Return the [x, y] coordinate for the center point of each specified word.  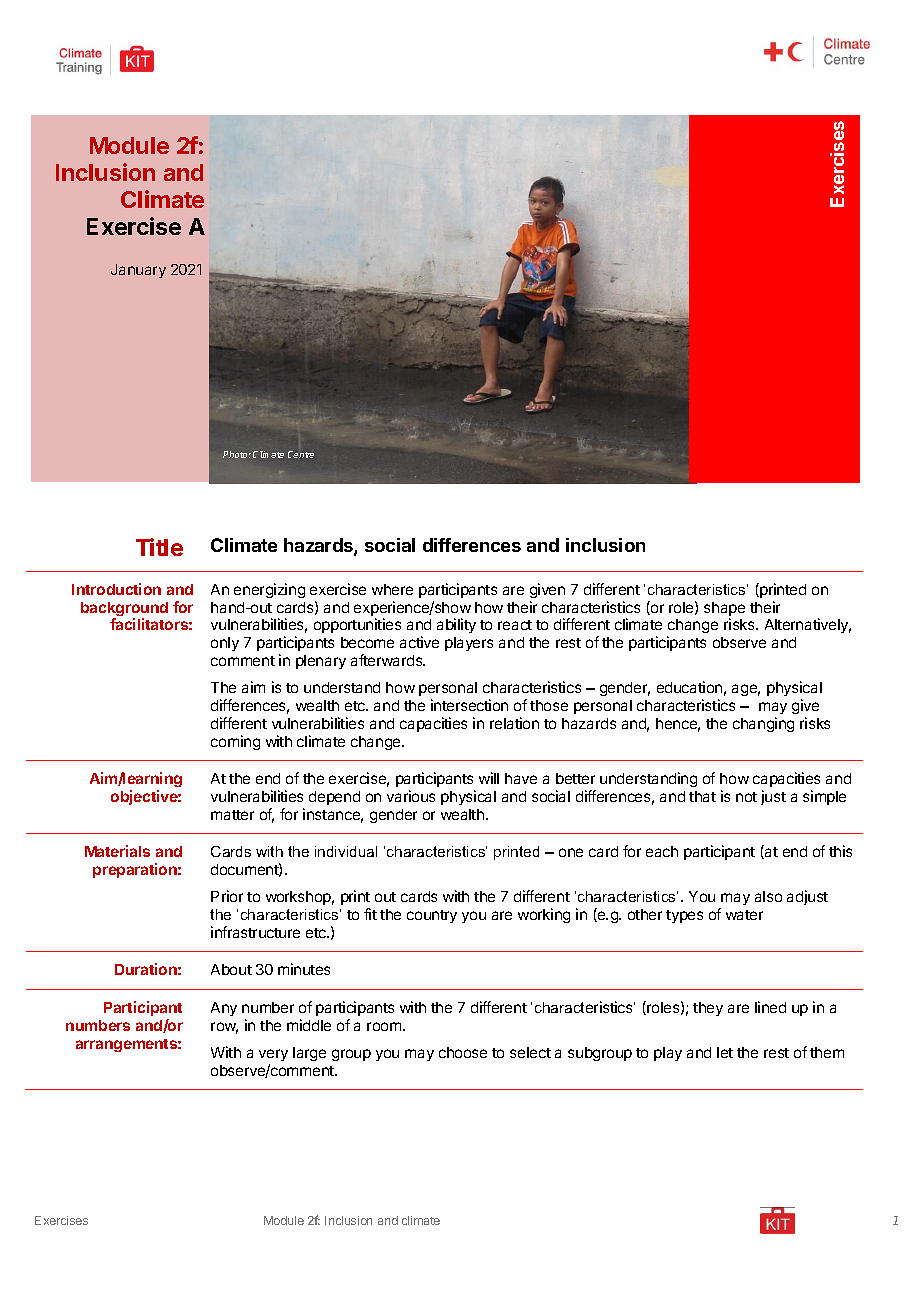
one [571, 852]
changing [763, 724]
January [138, 271]
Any [224, 1009]
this [840, 851]
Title [159, 547]
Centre [301, 454]
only [225, 644]
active [419, 642]
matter [232, 815]
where [392, 589]
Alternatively [808, 625]
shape [724, 610]
